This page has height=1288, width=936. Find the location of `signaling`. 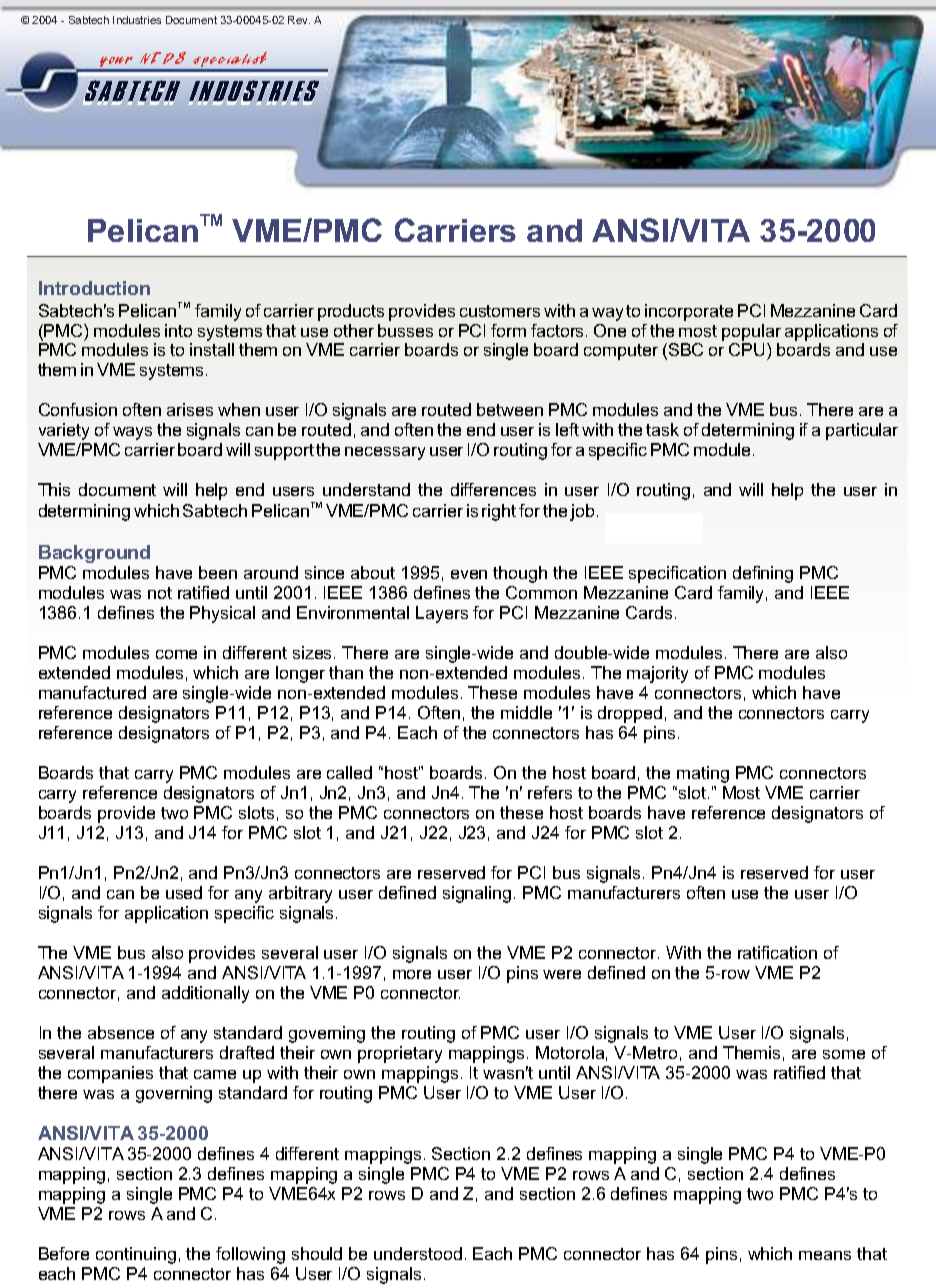

signaling is located at coordinates (477, 894).
